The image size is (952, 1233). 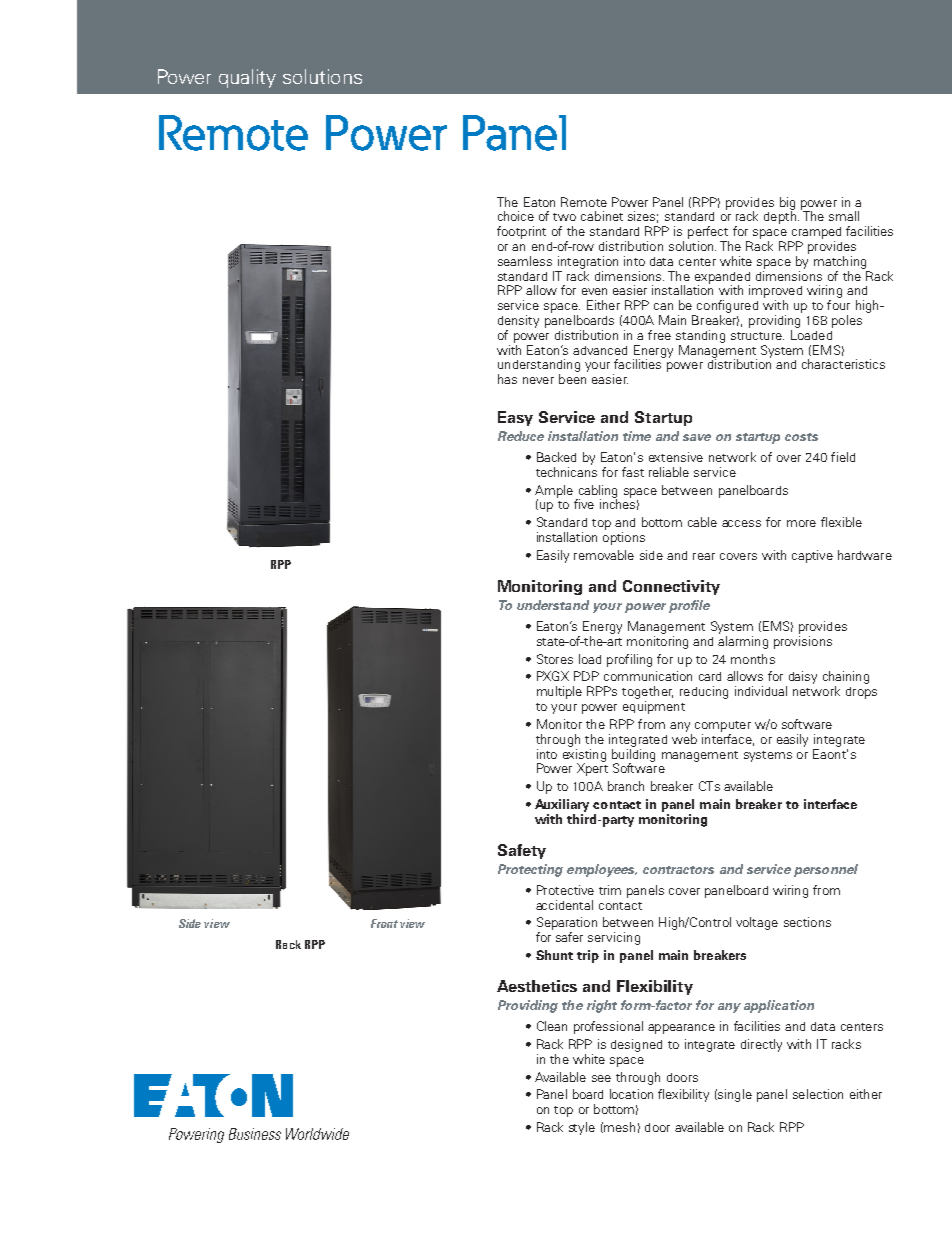 I want to click on choice, so click(x=516, y=216).
